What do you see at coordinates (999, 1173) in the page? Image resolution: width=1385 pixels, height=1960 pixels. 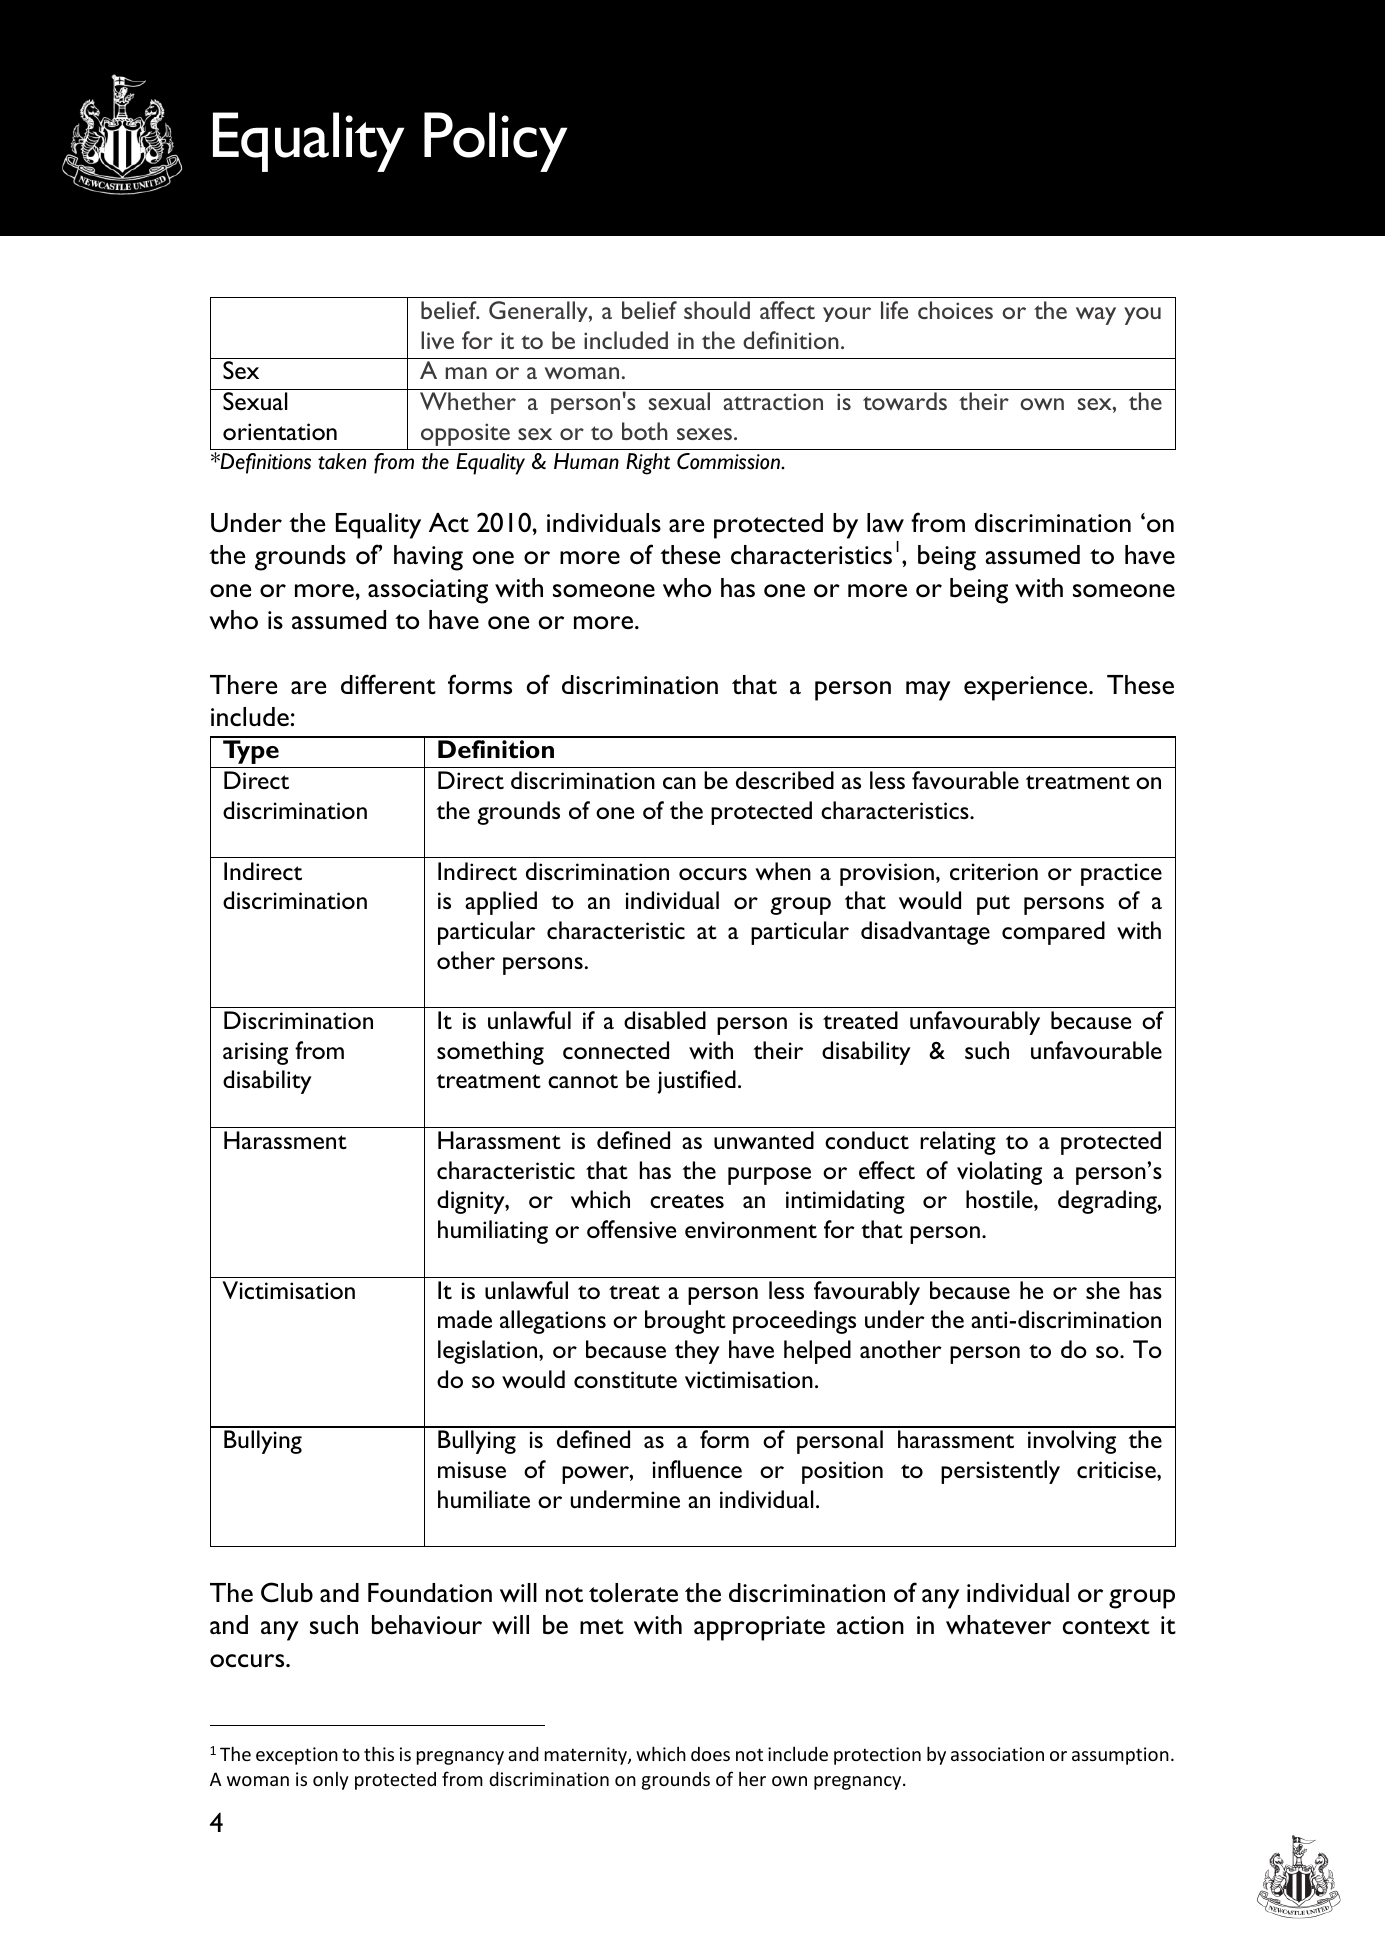 I see `violating` at bounding box center [999, 1173].
